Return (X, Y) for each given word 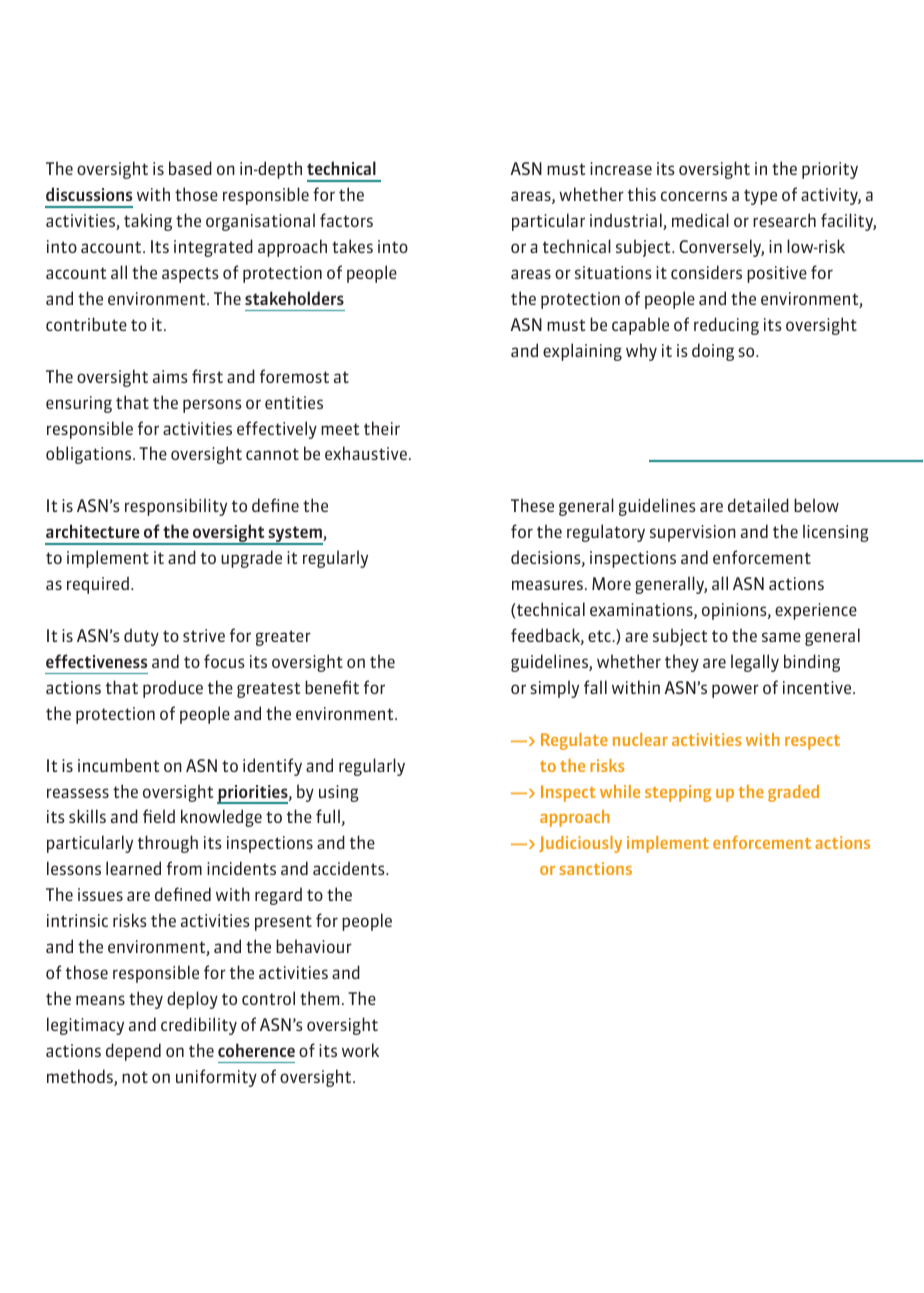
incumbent (118, 765)
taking (148, 222)
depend (133, 1052)
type (760, 197)
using (339, 793)
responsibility (176, 507)
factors (346, 220)
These (532, 505)
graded (793, 793)
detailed (758, 505)
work (360, 1050)
